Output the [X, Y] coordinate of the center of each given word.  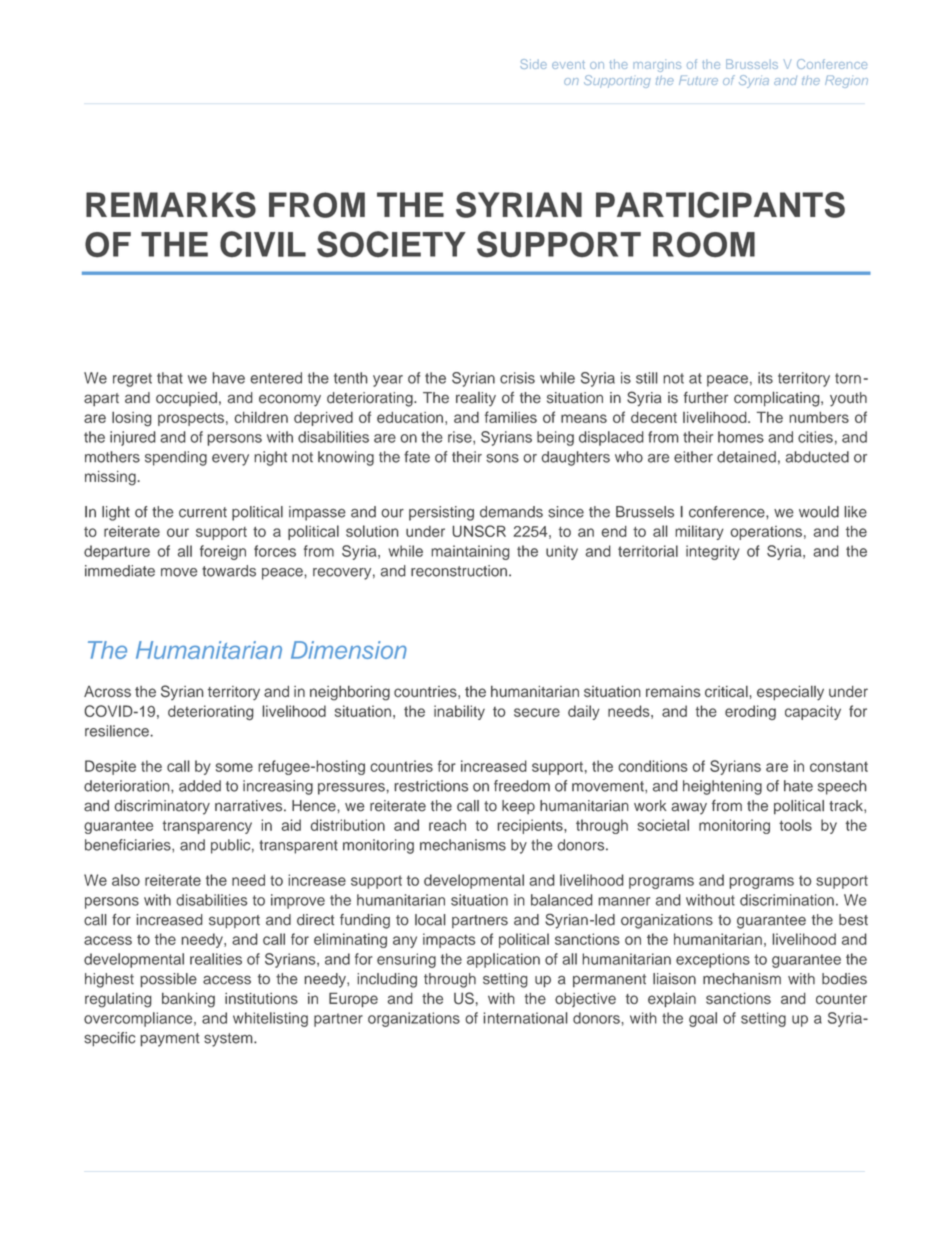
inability [459, 712]
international [525, 1018]
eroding [750, 712]
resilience [118, 731]
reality [476, 399]
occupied [186, 399]
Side [533, 64]
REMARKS [171, 205]
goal [703, 1019]
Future [698, 80]
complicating [778, 399]
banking [188, 1000]
